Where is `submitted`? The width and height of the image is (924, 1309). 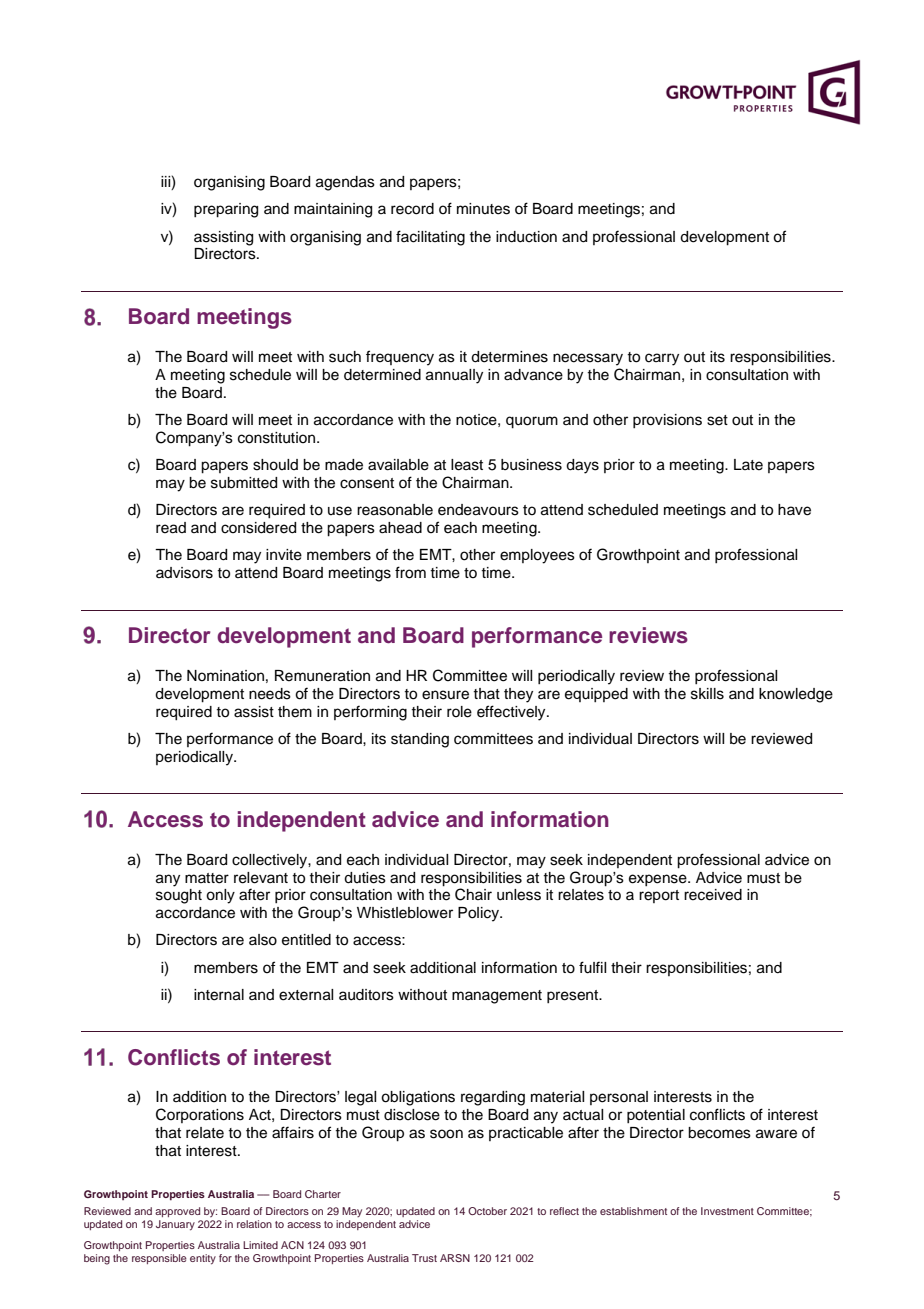
submitted is located at coordinates (244, 483).
